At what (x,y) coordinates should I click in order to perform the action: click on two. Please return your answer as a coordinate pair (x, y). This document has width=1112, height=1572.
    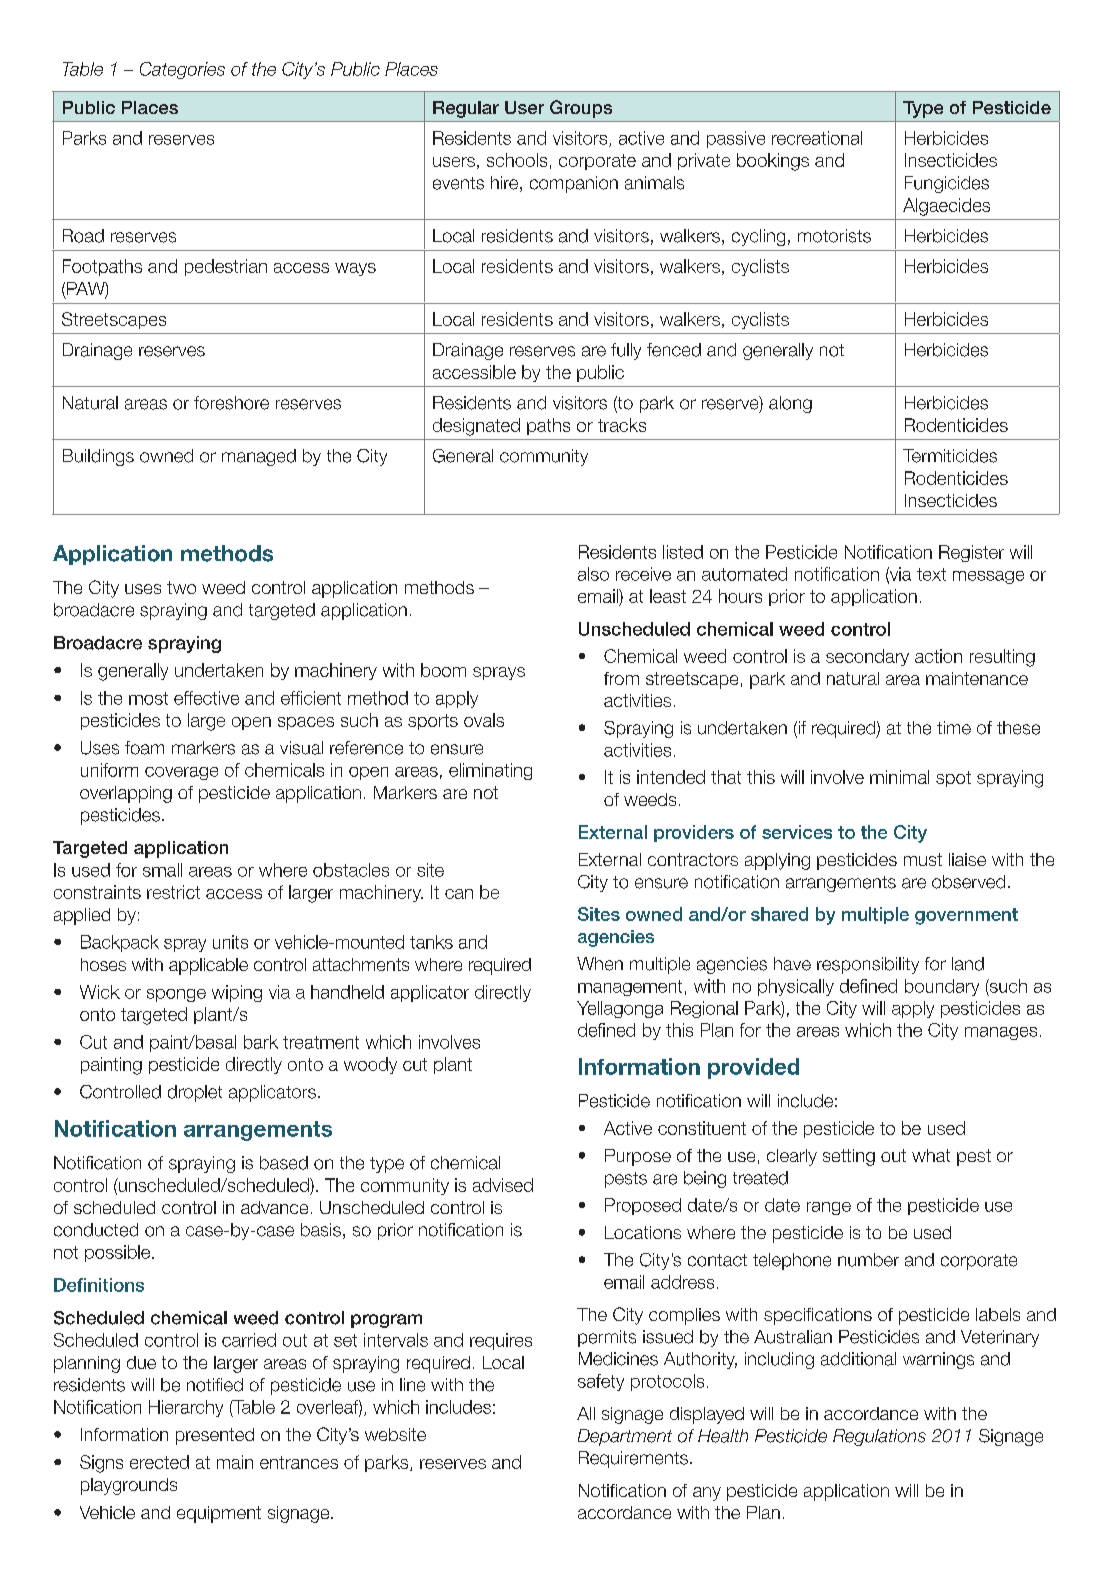
    Looking at the image, I should click on (181, 587).
